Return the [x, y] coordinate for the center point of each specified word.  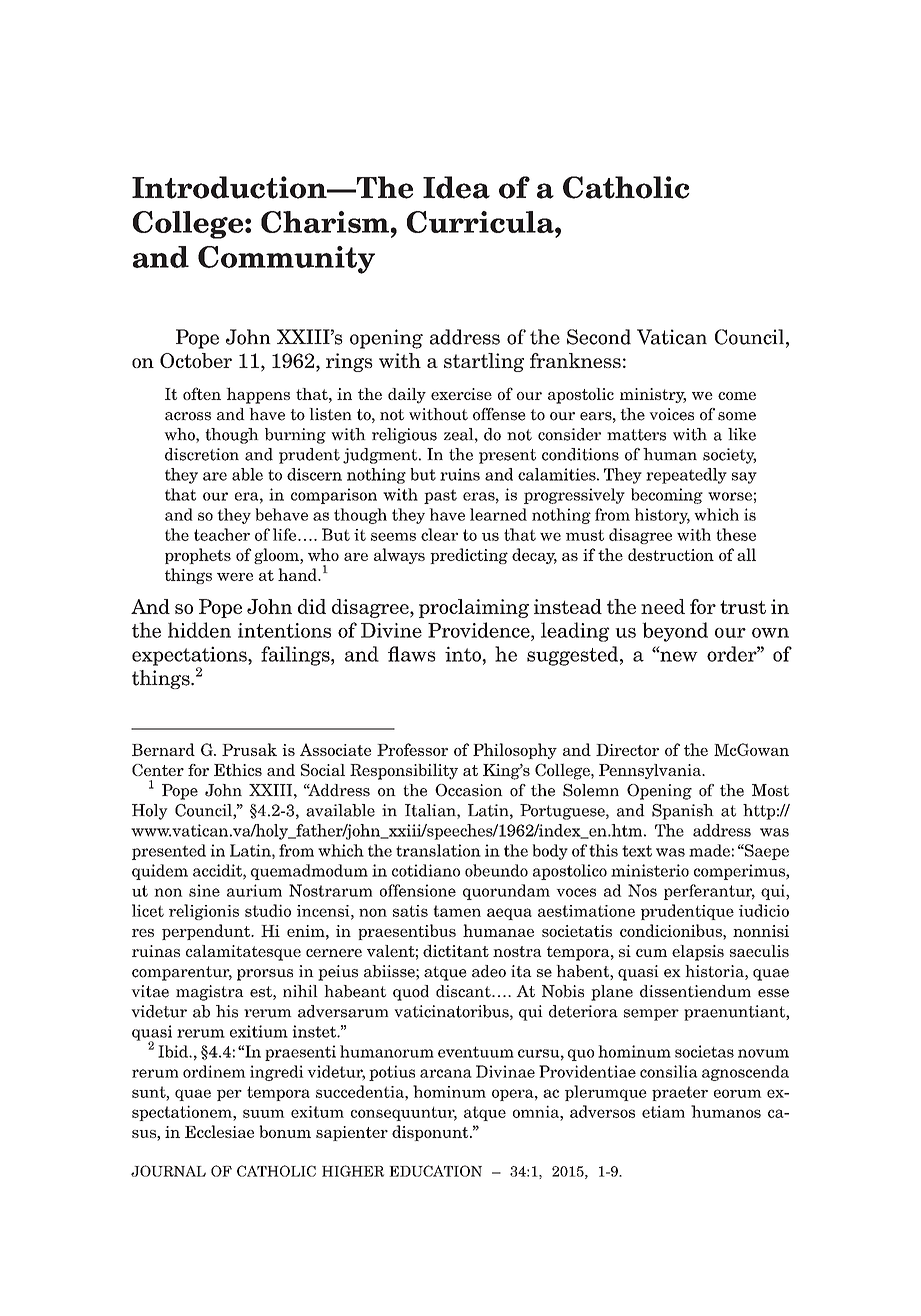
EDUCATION [435, 1171]
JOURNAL [168, 1171]
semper [651, 1015]
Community [286, 260]
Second [599, 337]
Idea [456, 187]
